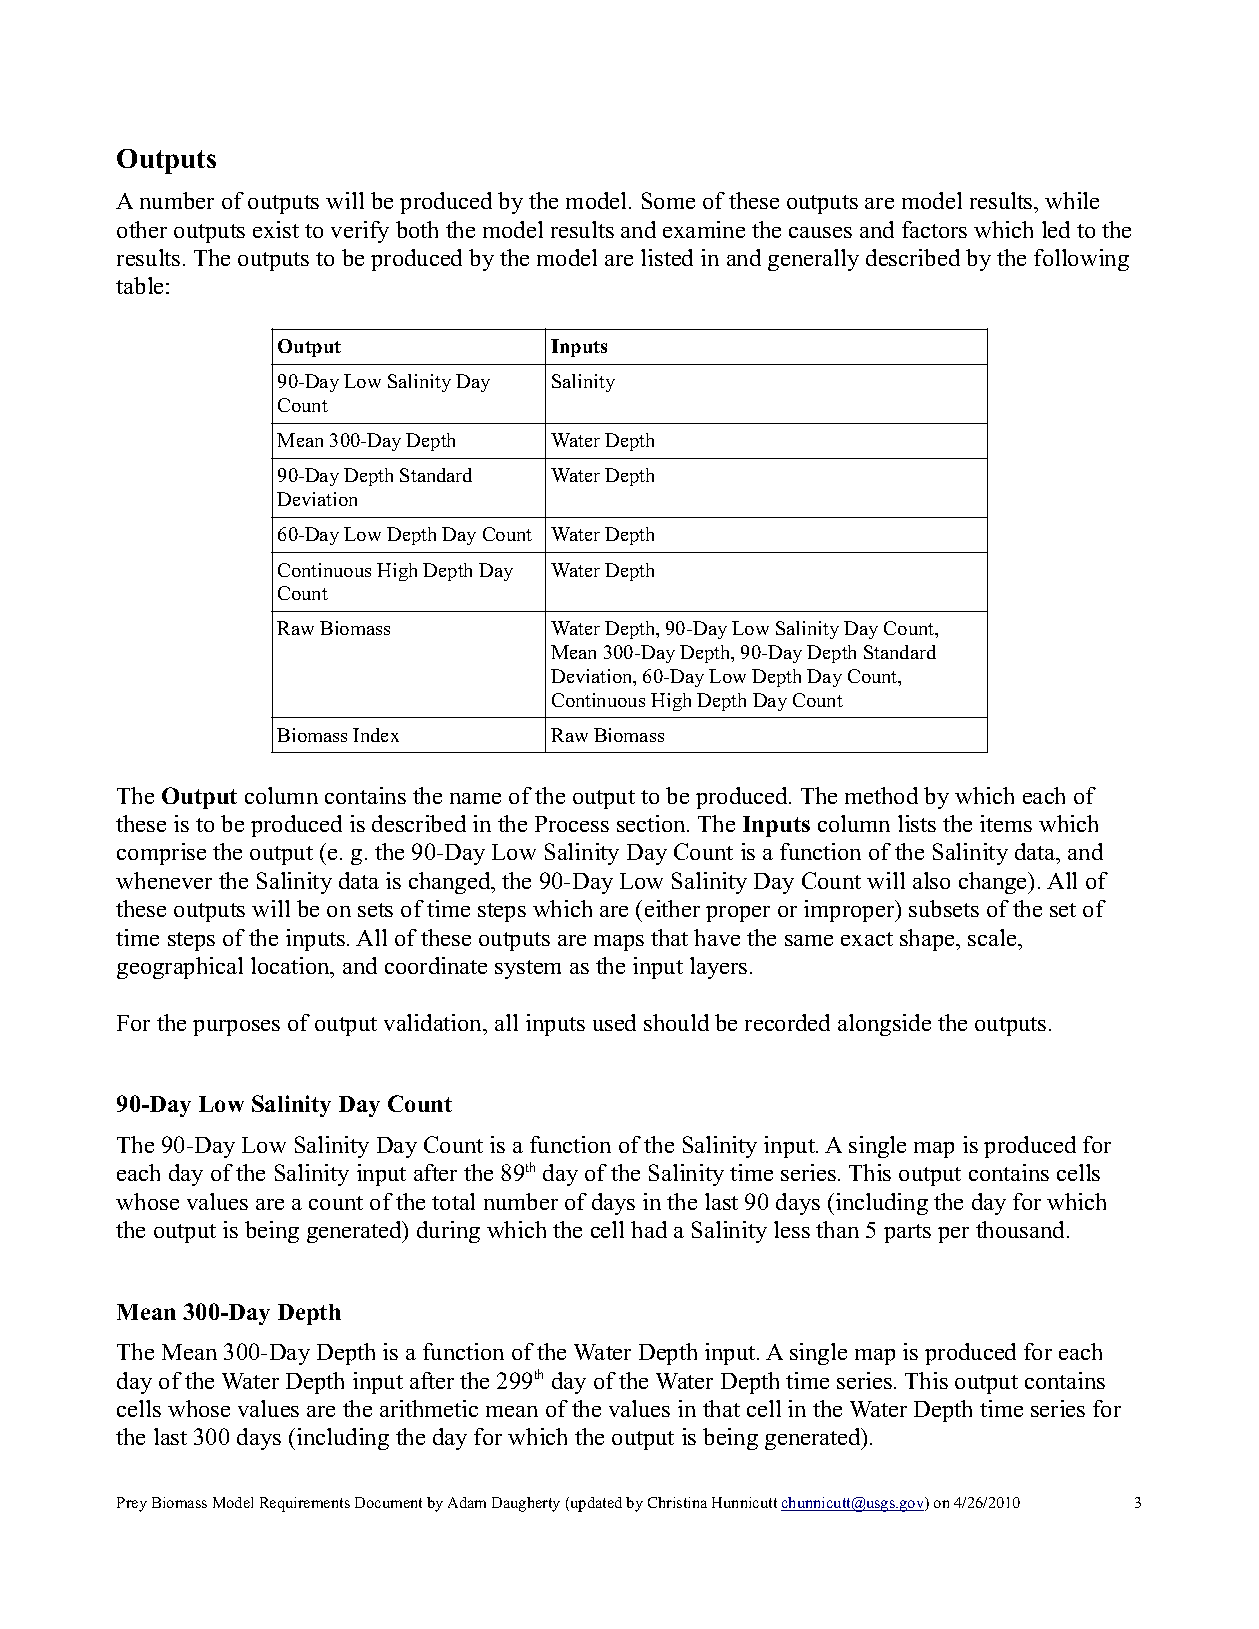  What do you see at coordinates (931, 880) in the image?
I see `also` at bounding box center [931, 880].
